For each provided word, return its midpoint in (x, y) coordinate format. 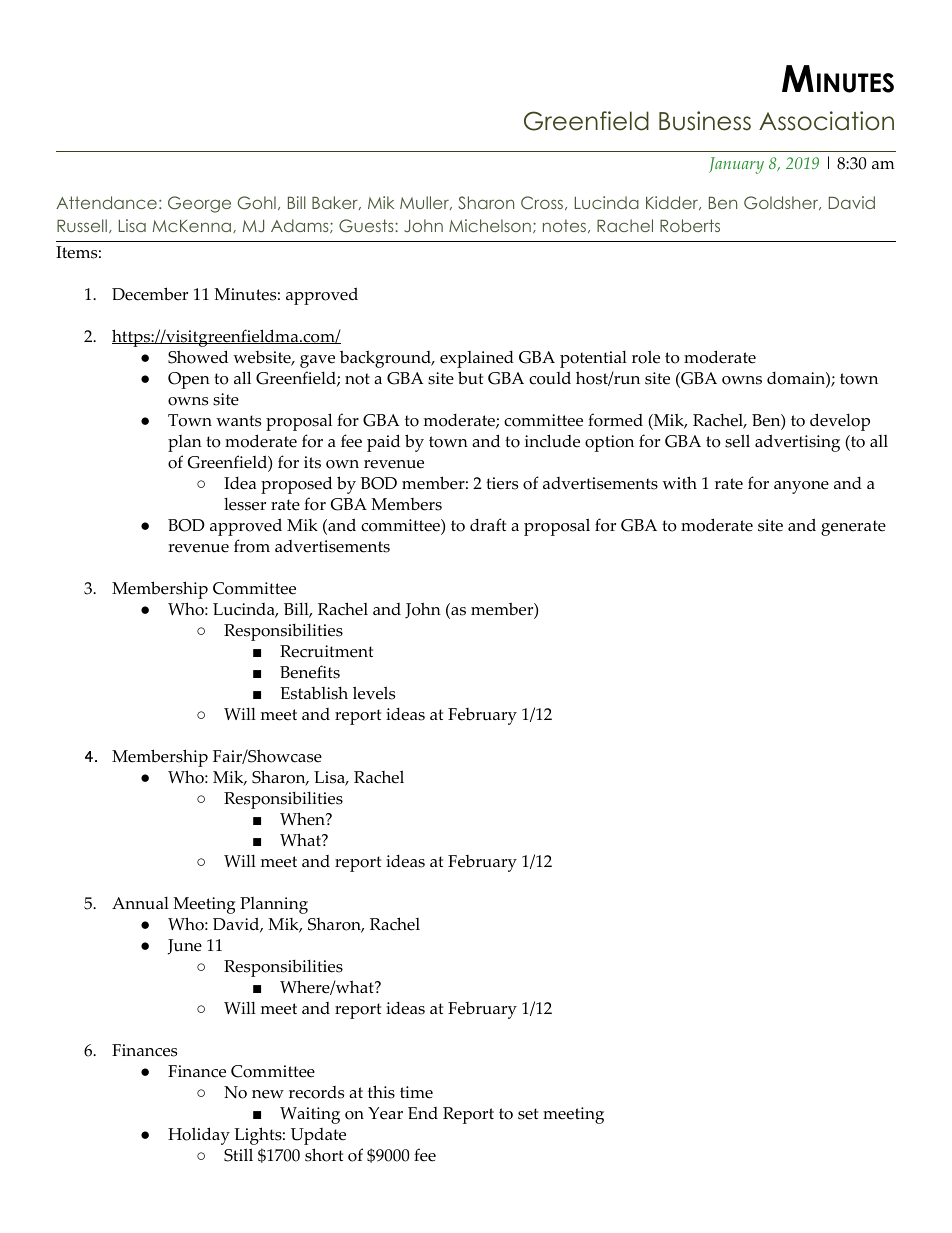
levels (374, 693)
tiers (502, 483)
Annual (140, 903)
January (736, 165)
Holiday (199, 1136)
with (679, 482)
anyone (801, 487)
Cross (542, 203)
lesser (245, 504)
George (199, 204)
